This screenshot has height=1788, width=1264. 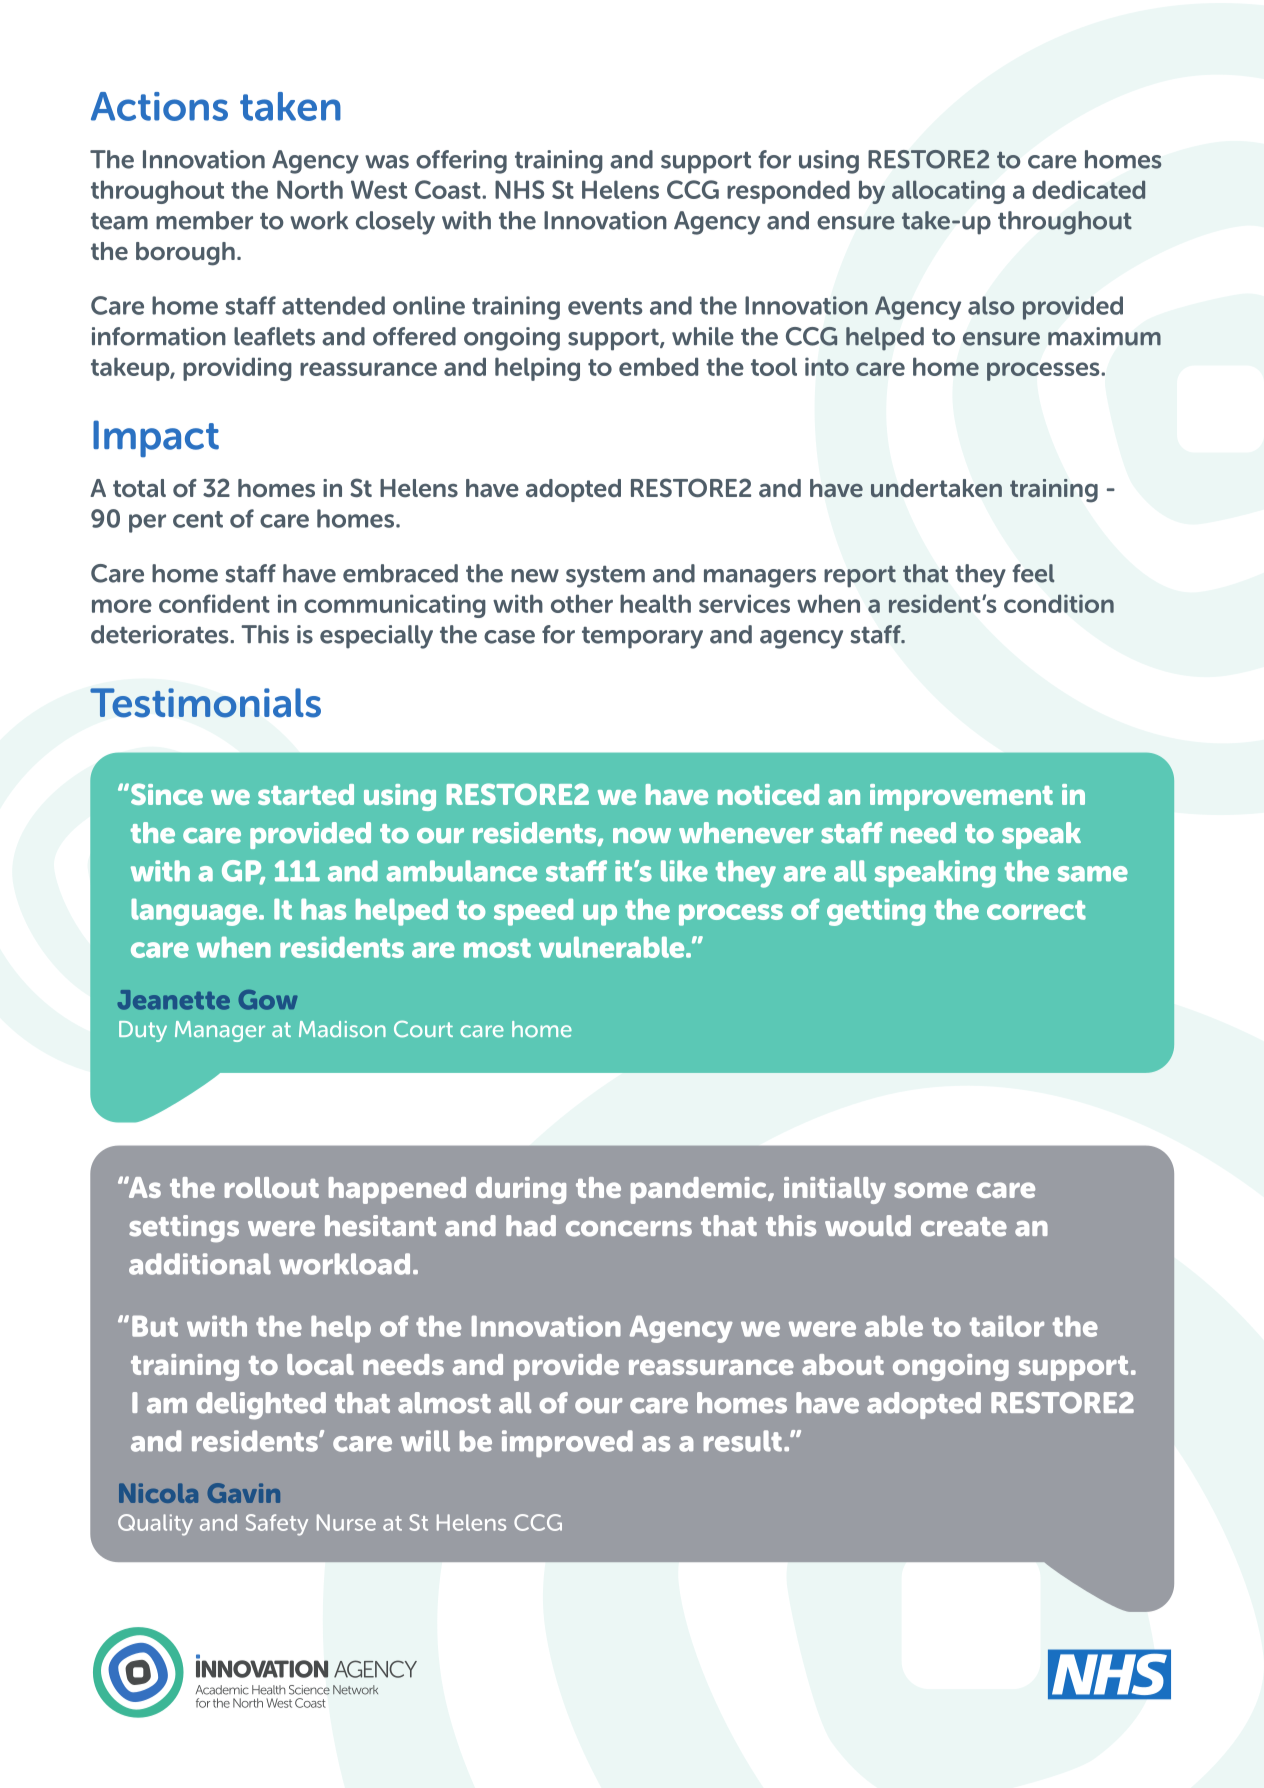 I want to click on NHS, so click(x=519, y=189).
